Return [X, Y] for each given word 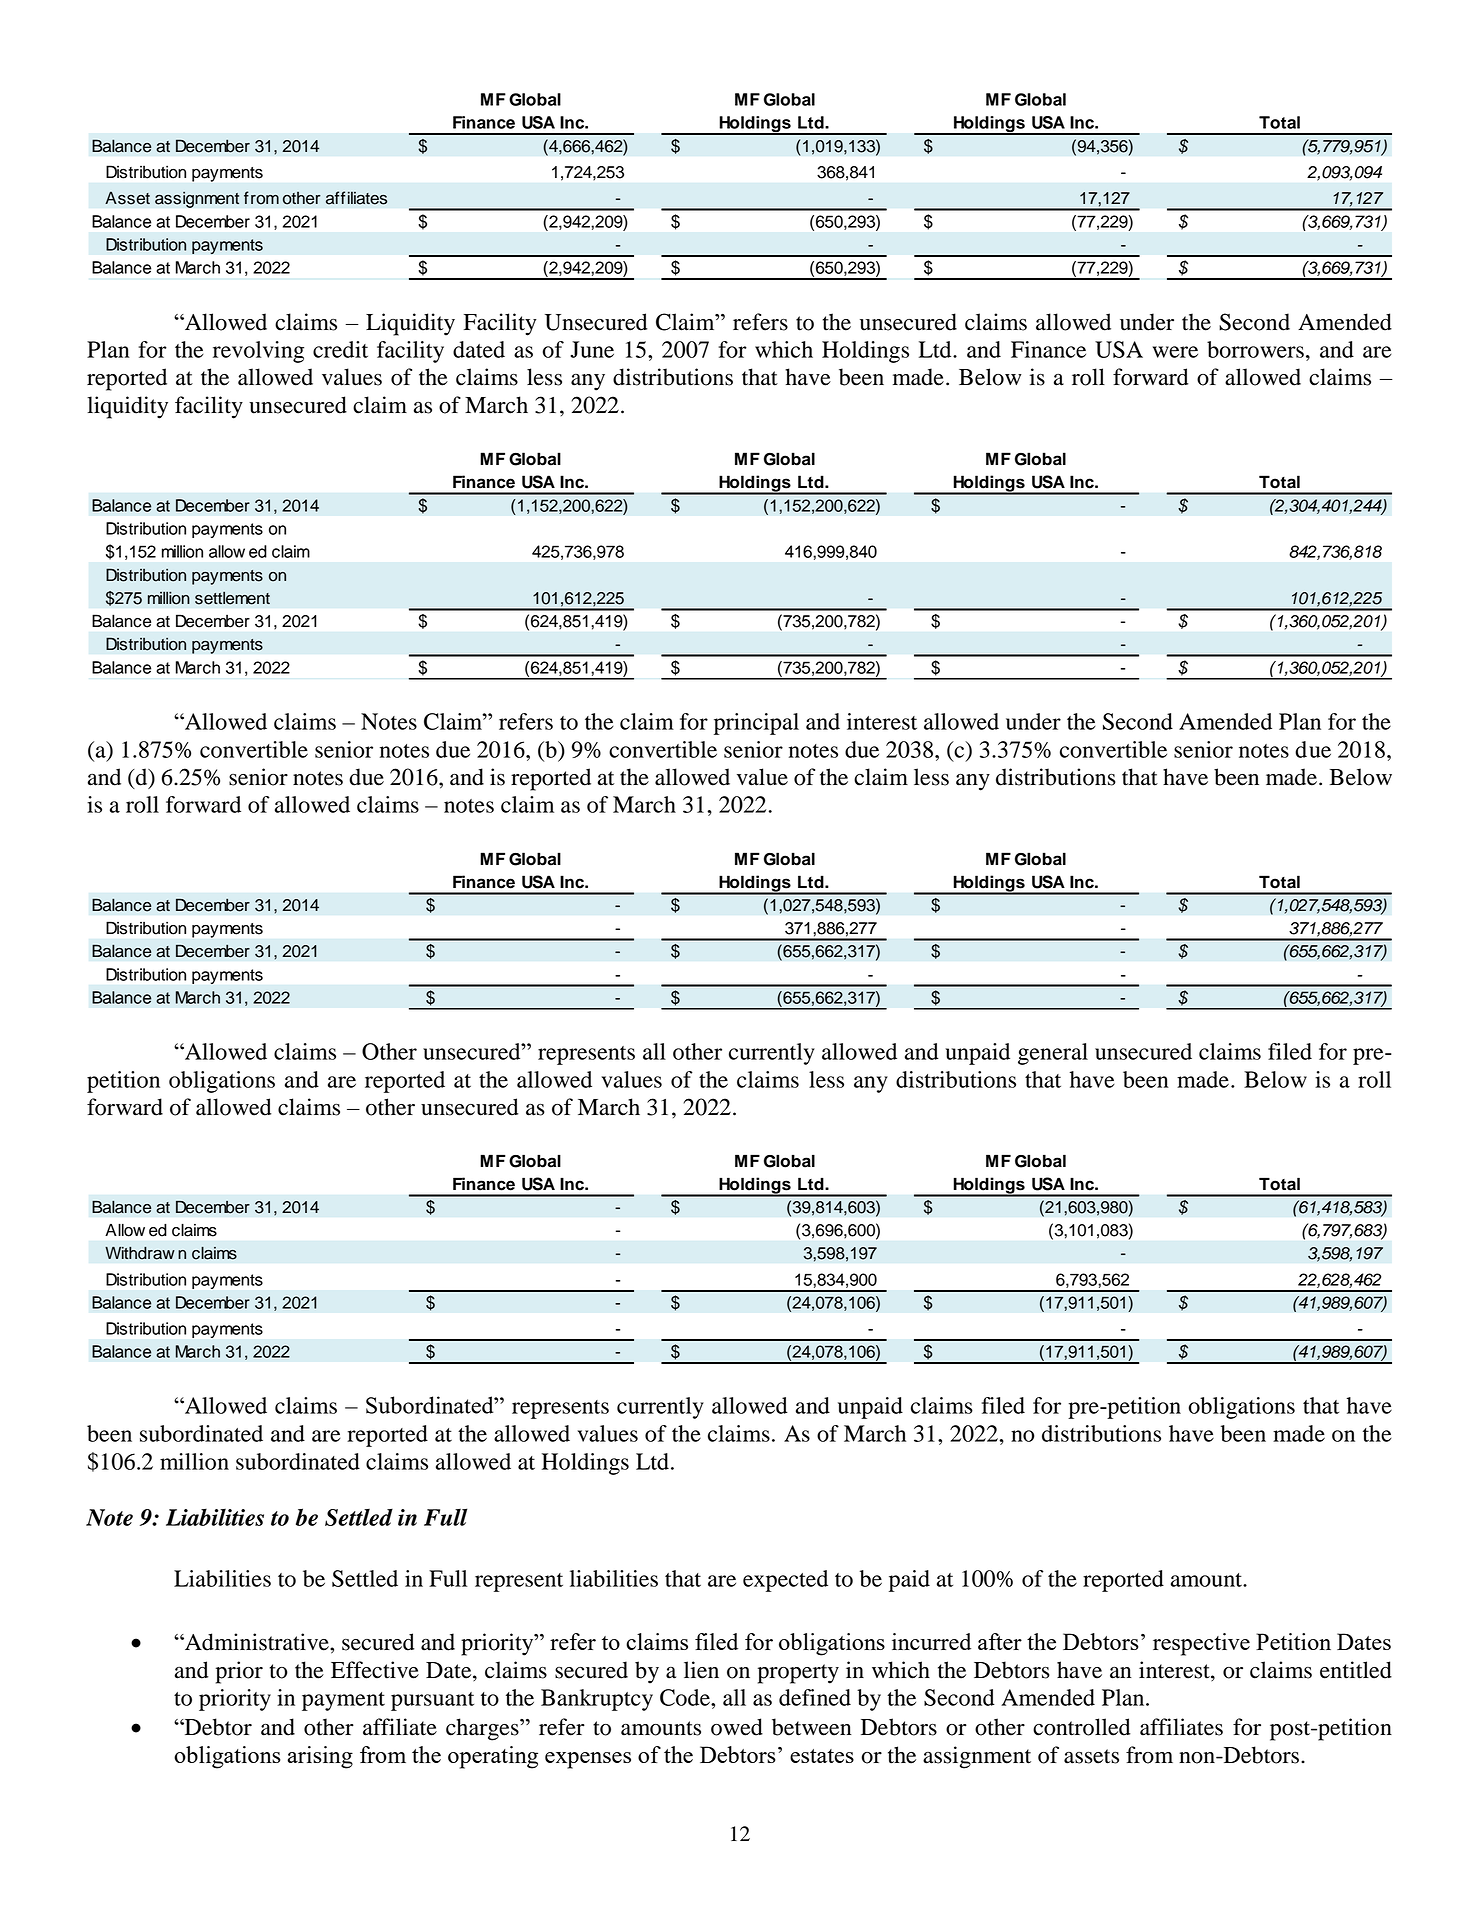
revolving [258, 352]
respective [1201, 1644]
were [1175, 352]
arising [320, 1757]
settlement [232, 598]
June [592, 349]
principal [756, 724]
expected [785, 1581]
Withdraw [140, 1253]
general [1053, 1054]
